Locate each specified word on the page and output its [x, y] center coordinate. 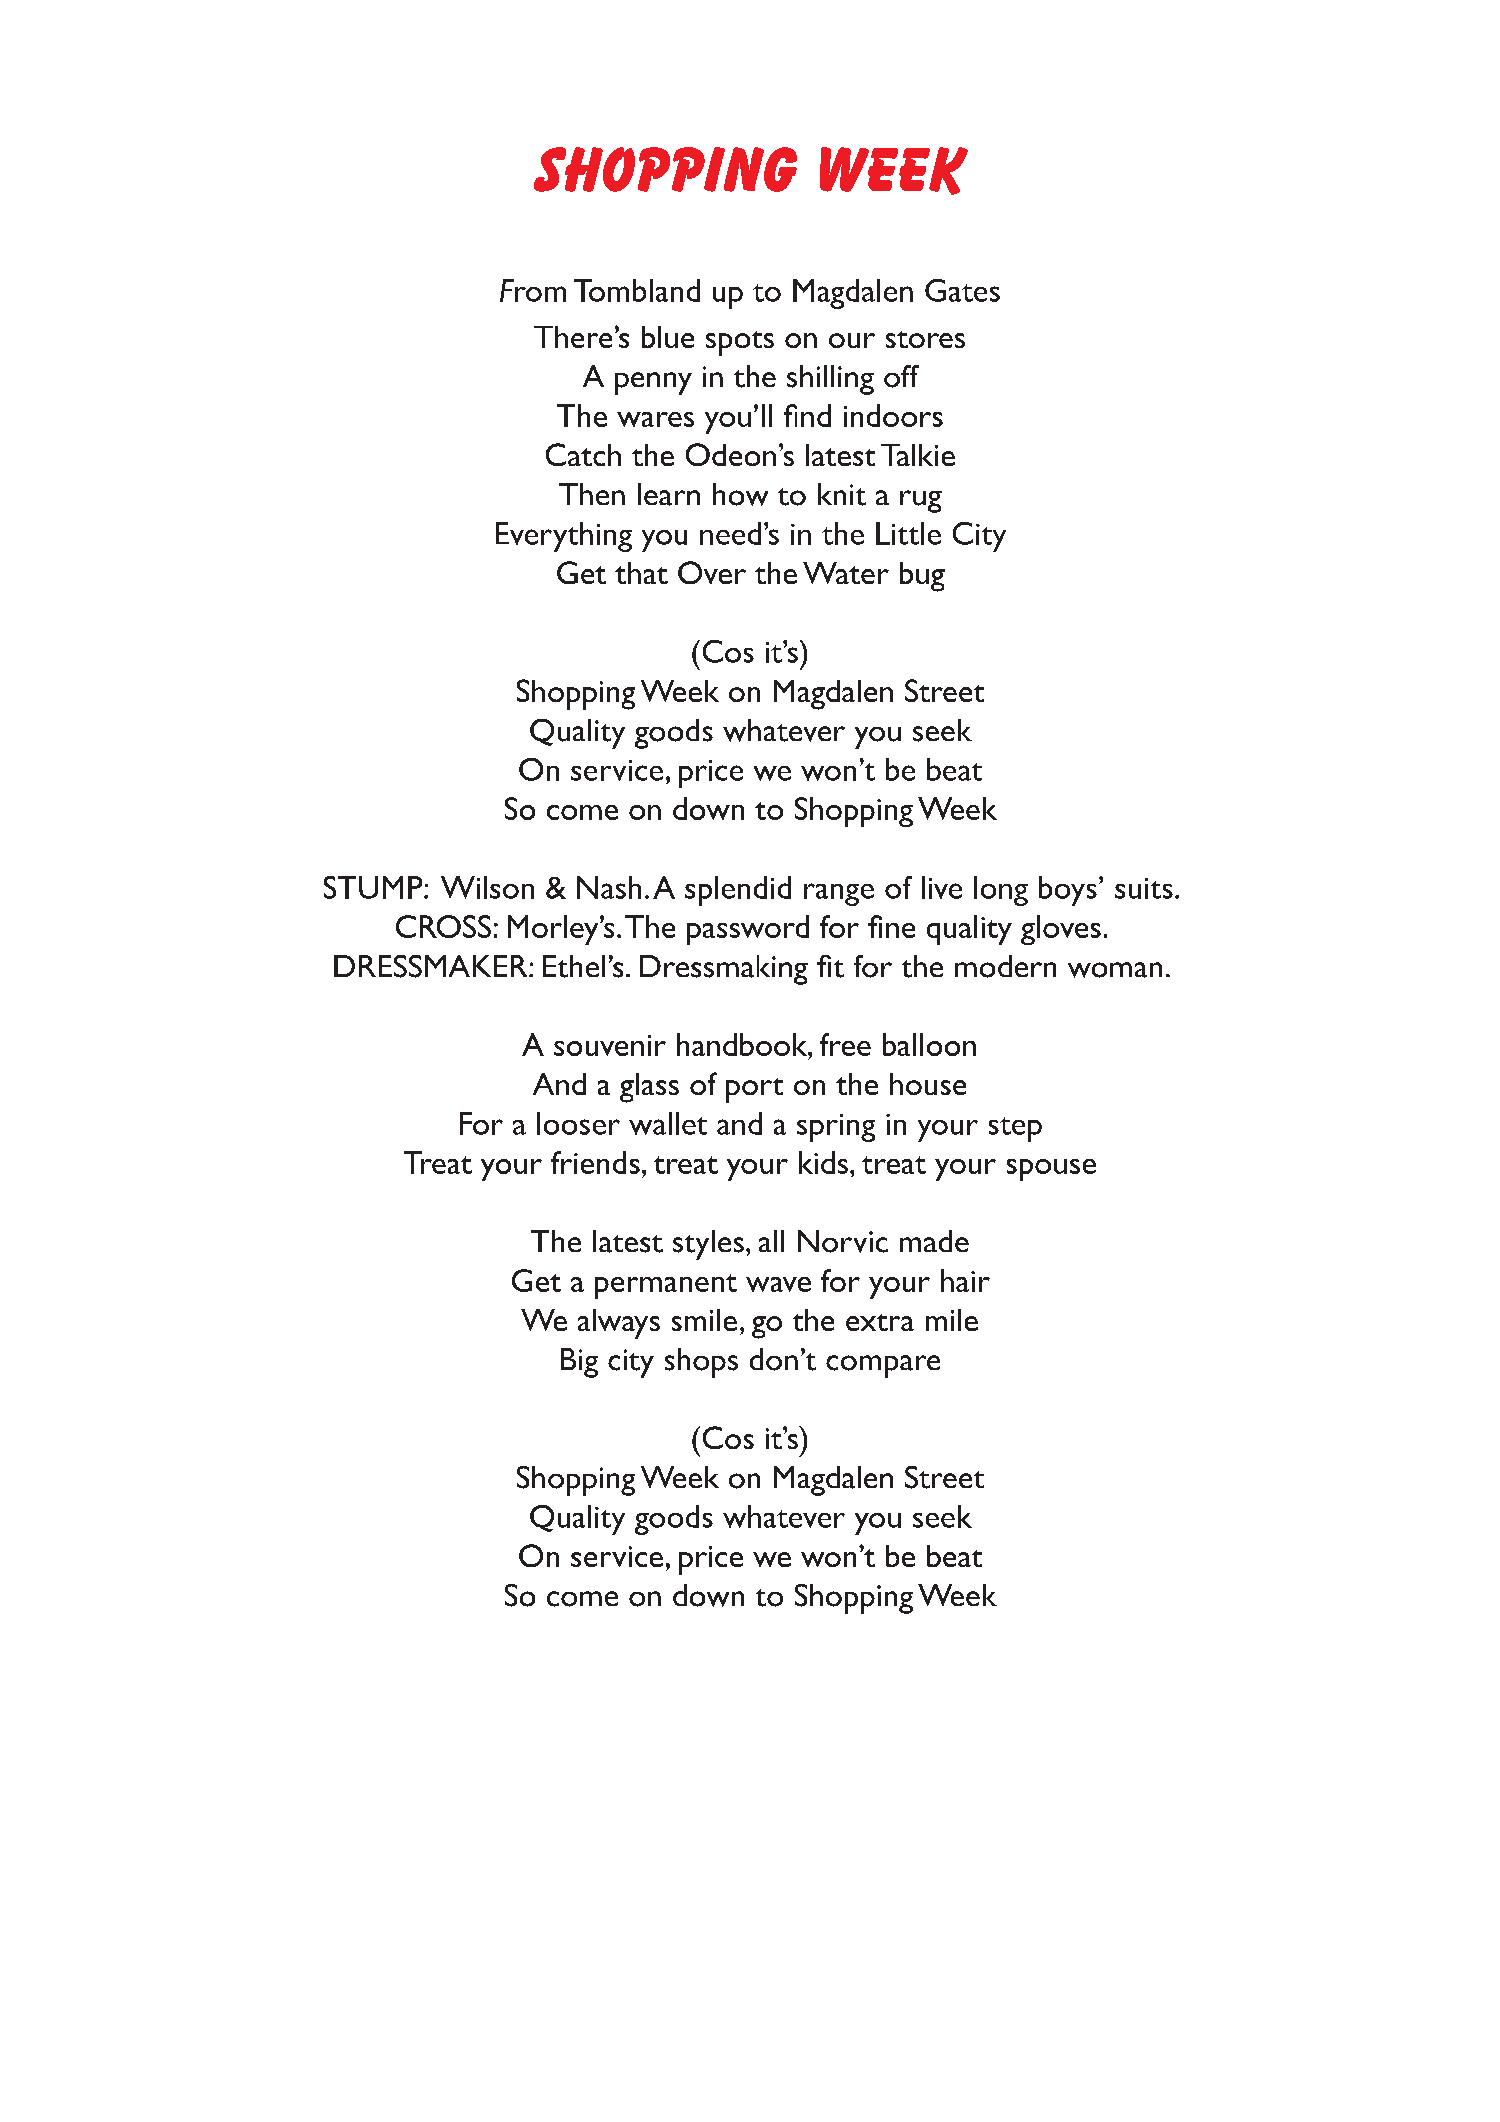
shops [701, 1363]
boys [1068, 891]
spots [740, 343]
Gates [962, 290]
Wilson [487, 887]
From [533, 290]
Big [579, 1363]
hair [965, 1280]
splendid [738, 891]
